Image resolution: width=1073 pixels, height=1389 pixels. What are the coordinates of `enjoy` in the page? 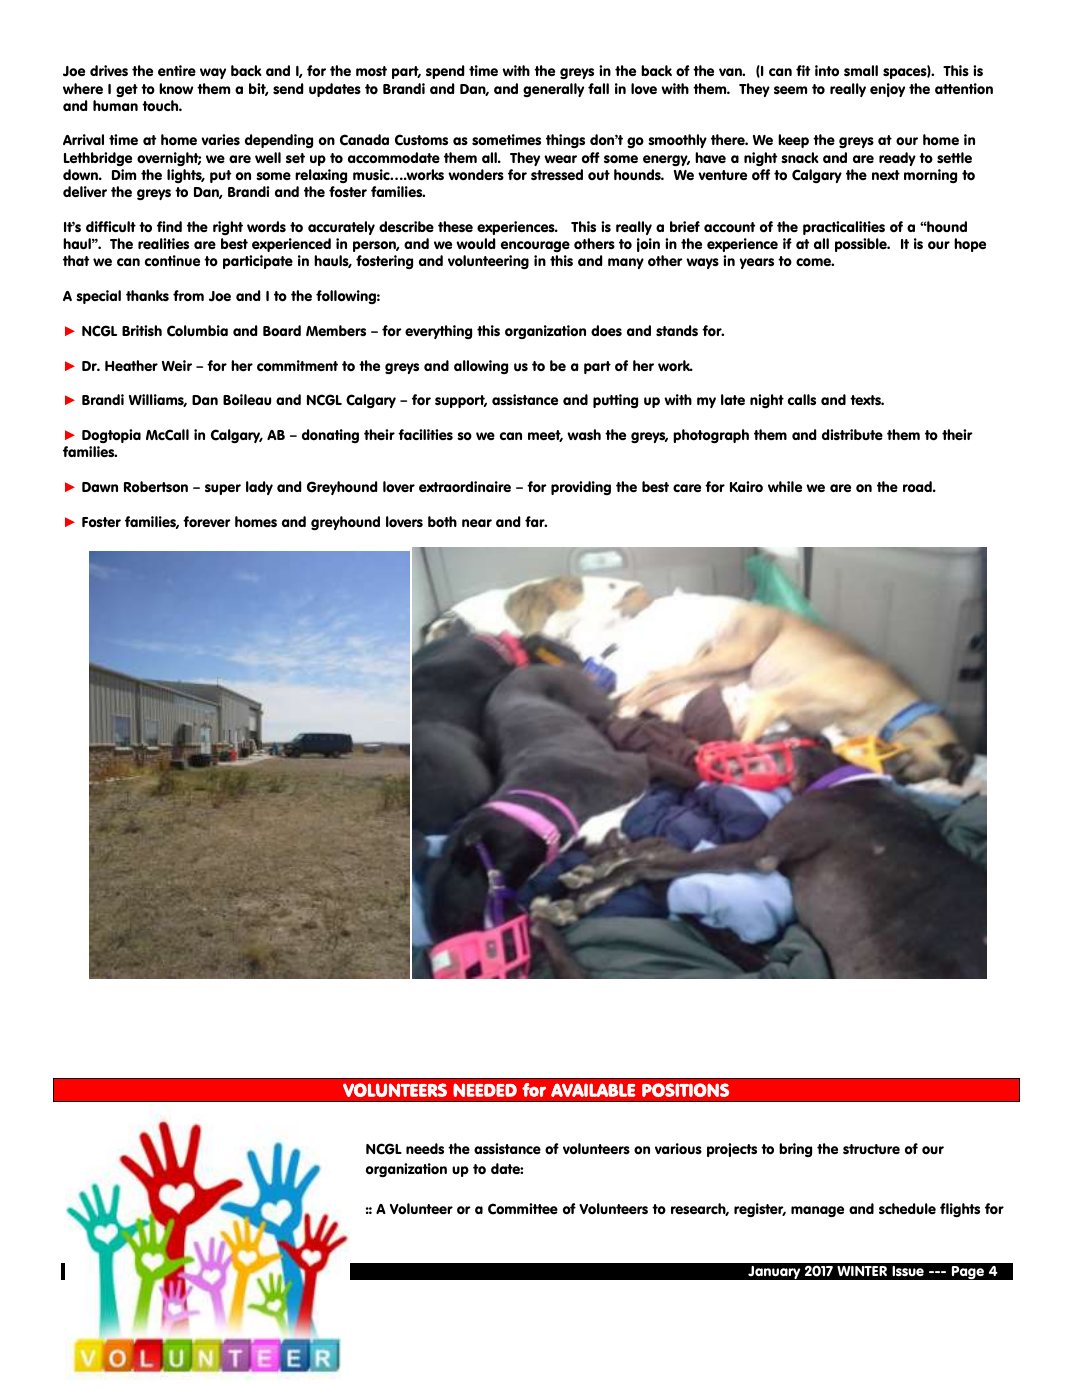 It's located at (887, 90).
